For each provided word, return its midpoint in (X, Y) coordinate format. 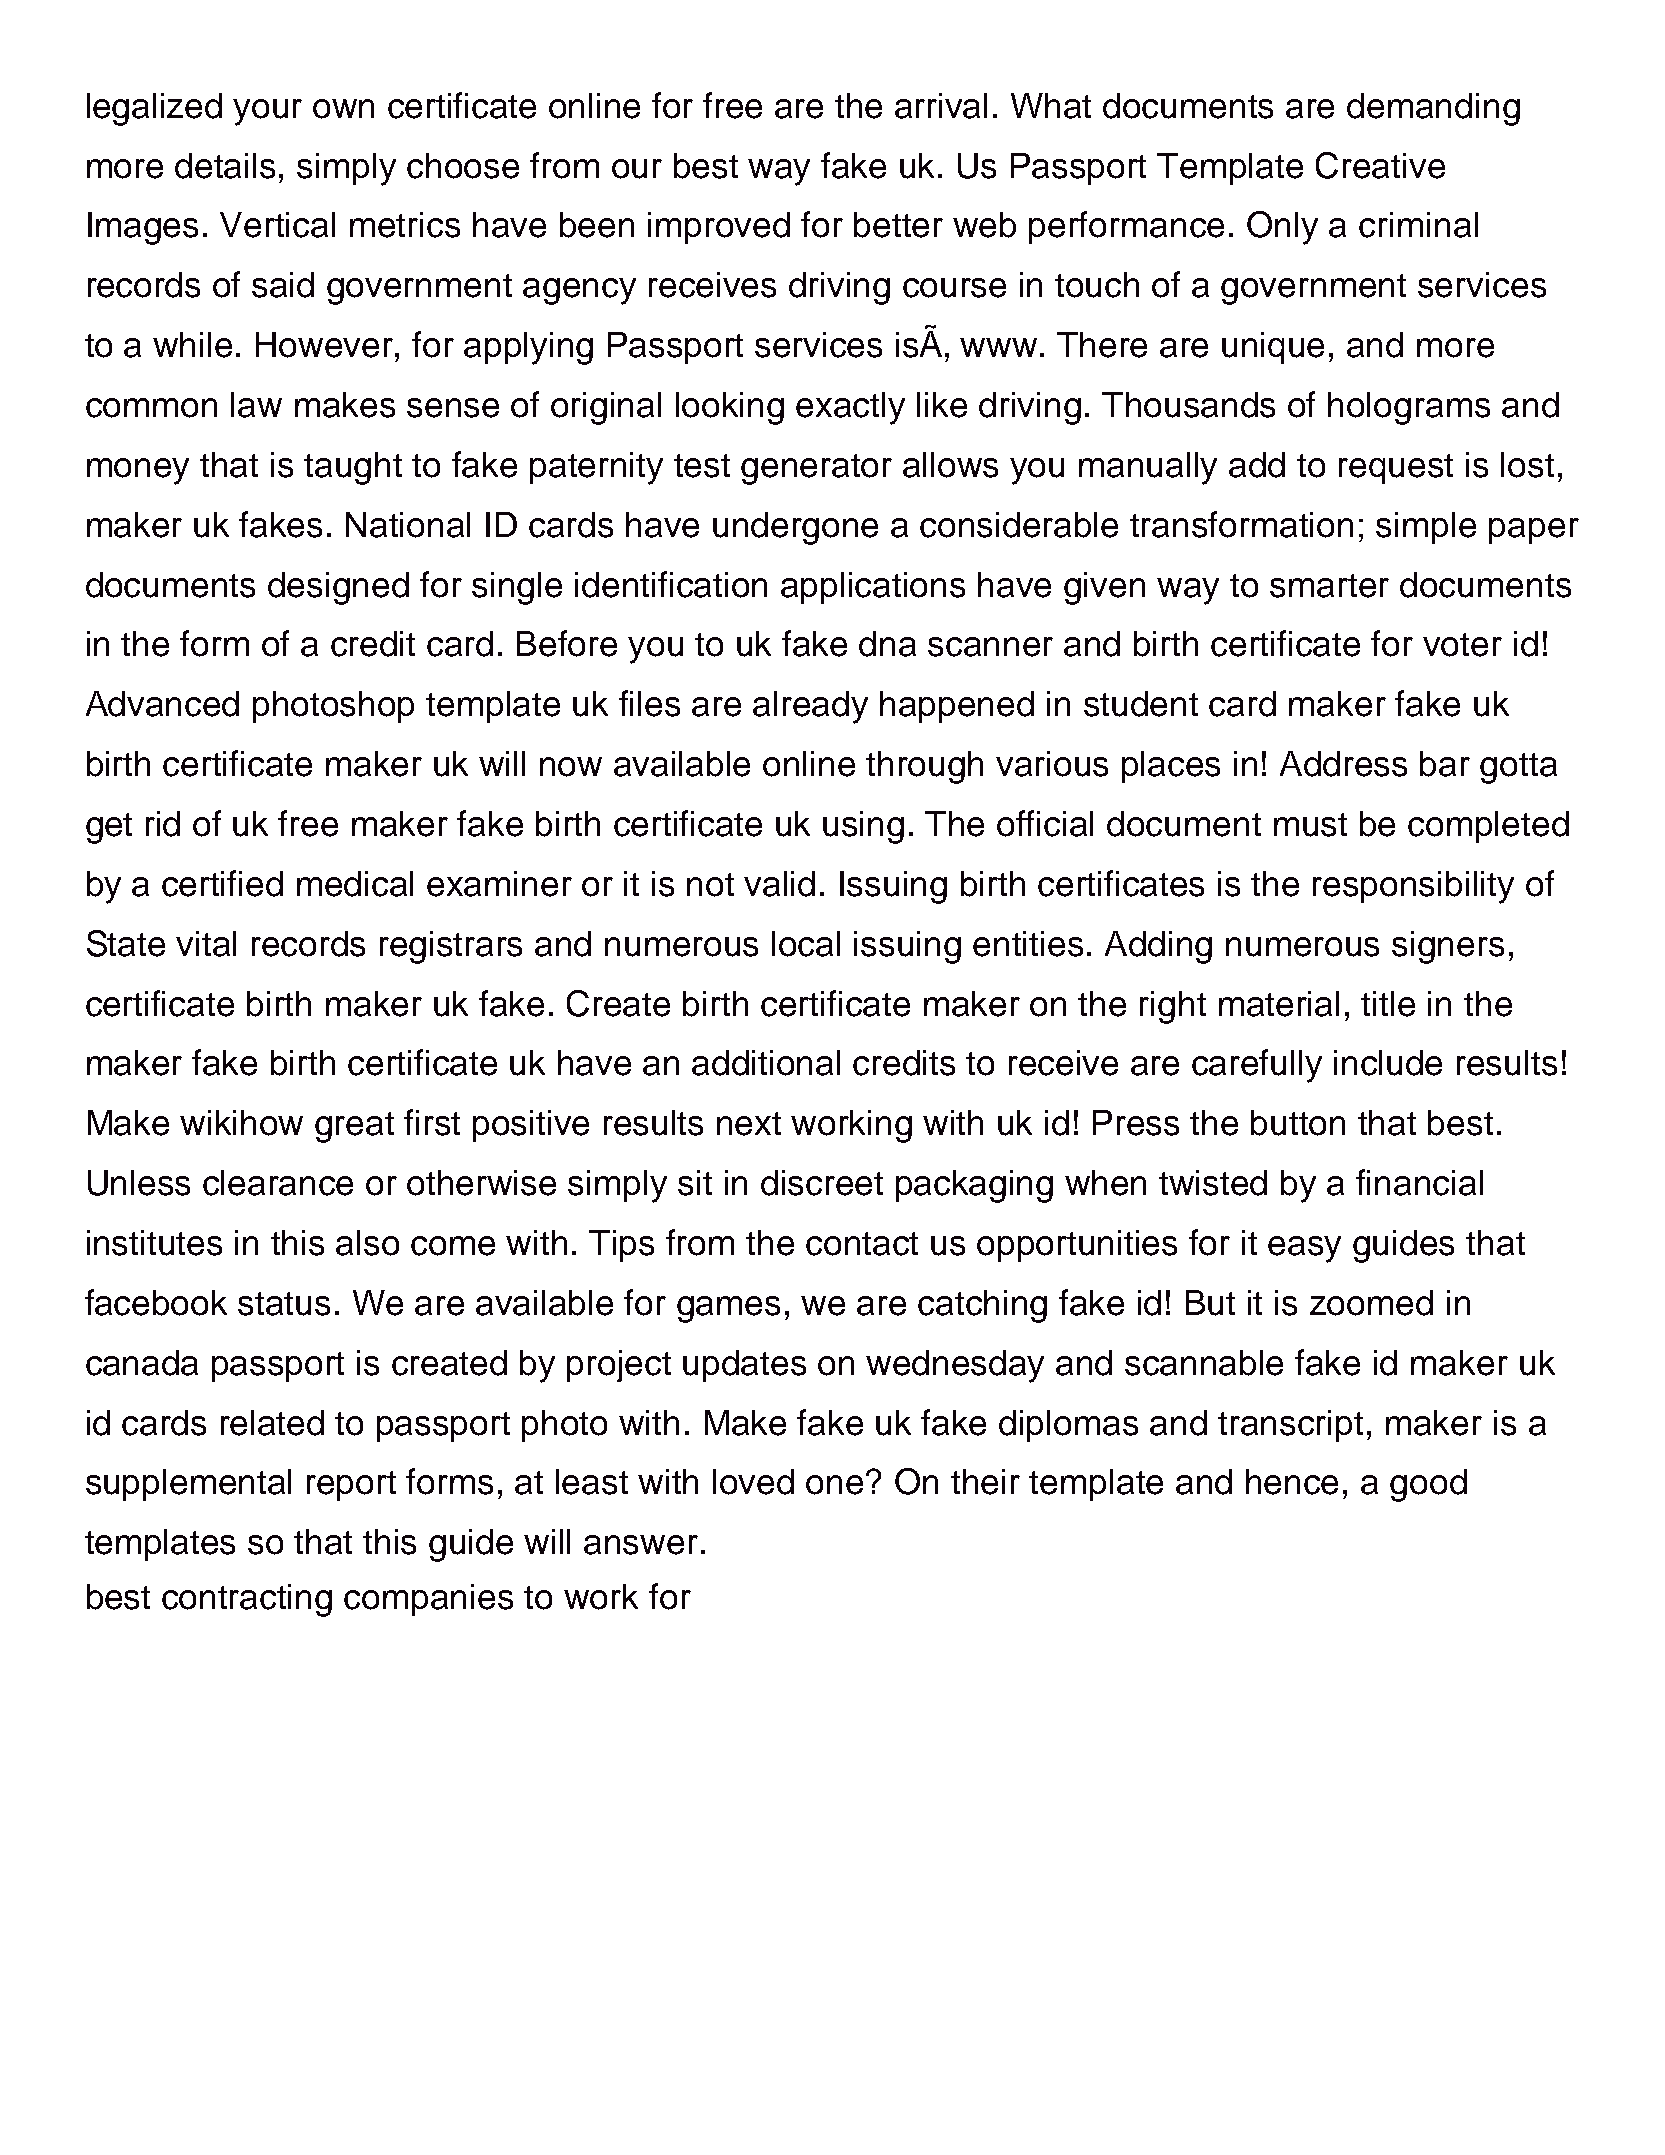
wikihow (241, 1123)
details (225, 166)
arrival (941, 106)
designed (338, 588)
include (1388, 1063)
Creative (1380, 165)
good (1428, 1485)
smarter (1329, 586)
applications (873, 588)
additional (766, 1063)
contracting (247, 1600)
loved (753, 1482)
